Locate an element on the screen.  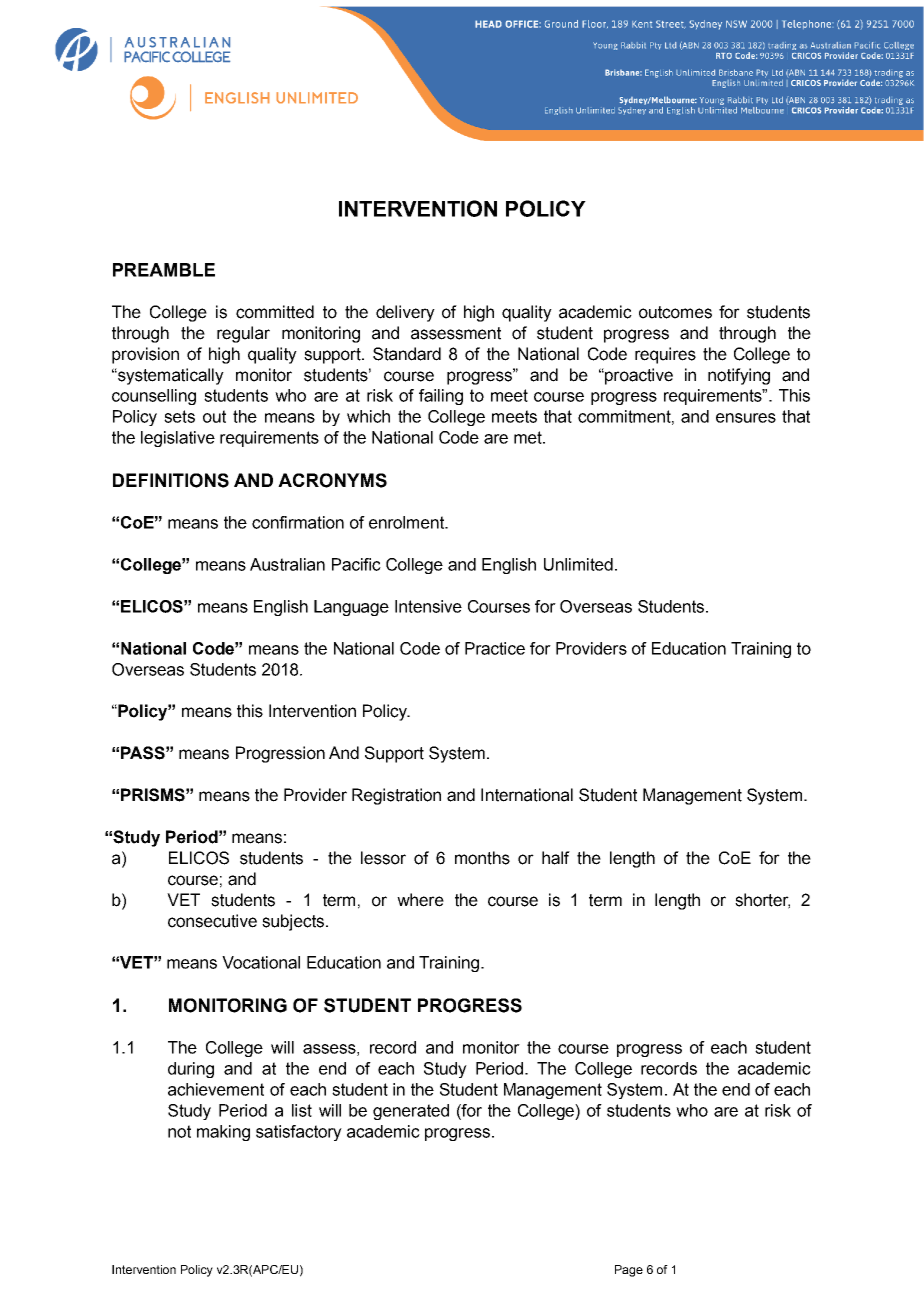
outcomes is located at coordinates (675, 312).
